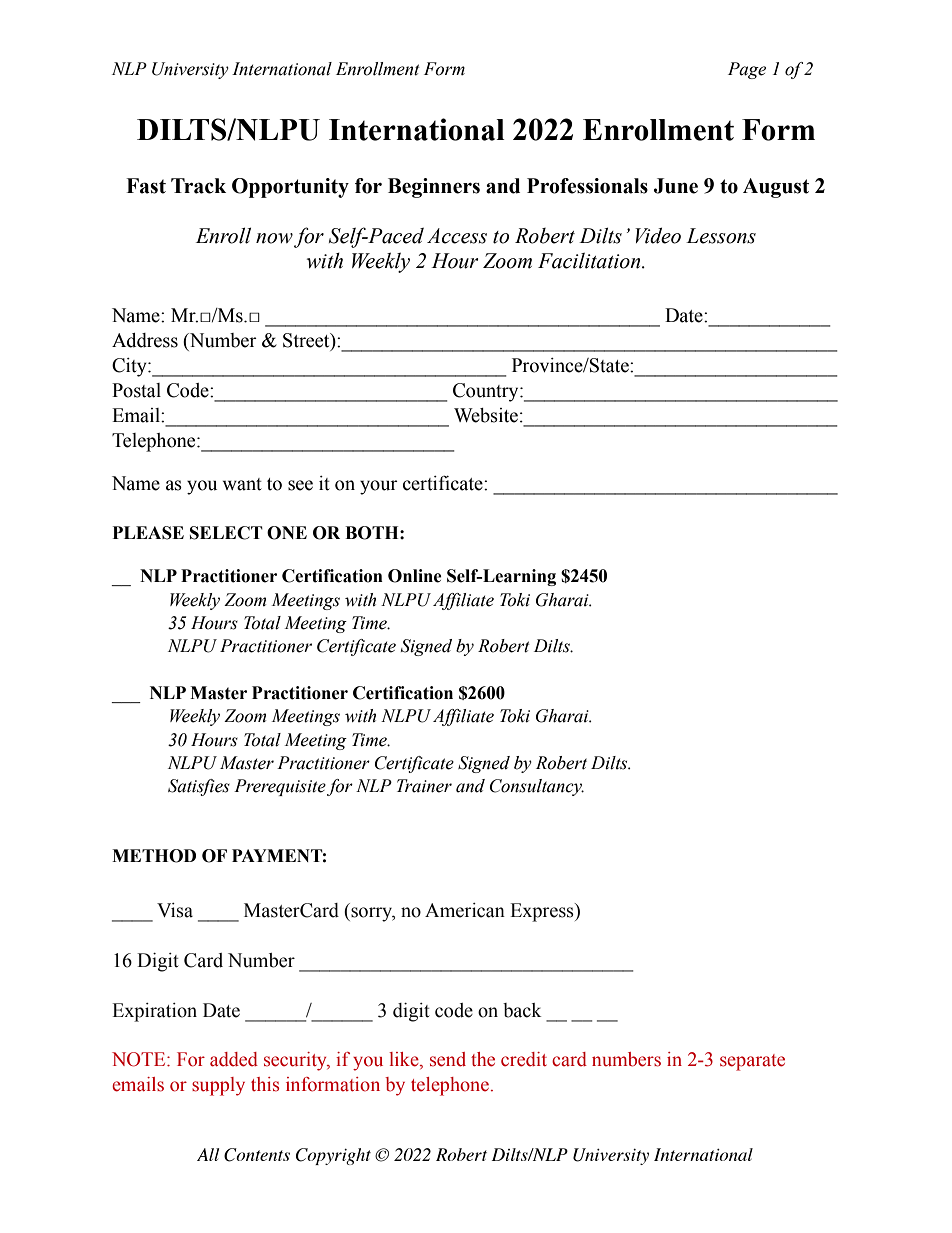  Describe the element at coordinates (226, 533) in the screenshot. I see `SELECT` at that location.
